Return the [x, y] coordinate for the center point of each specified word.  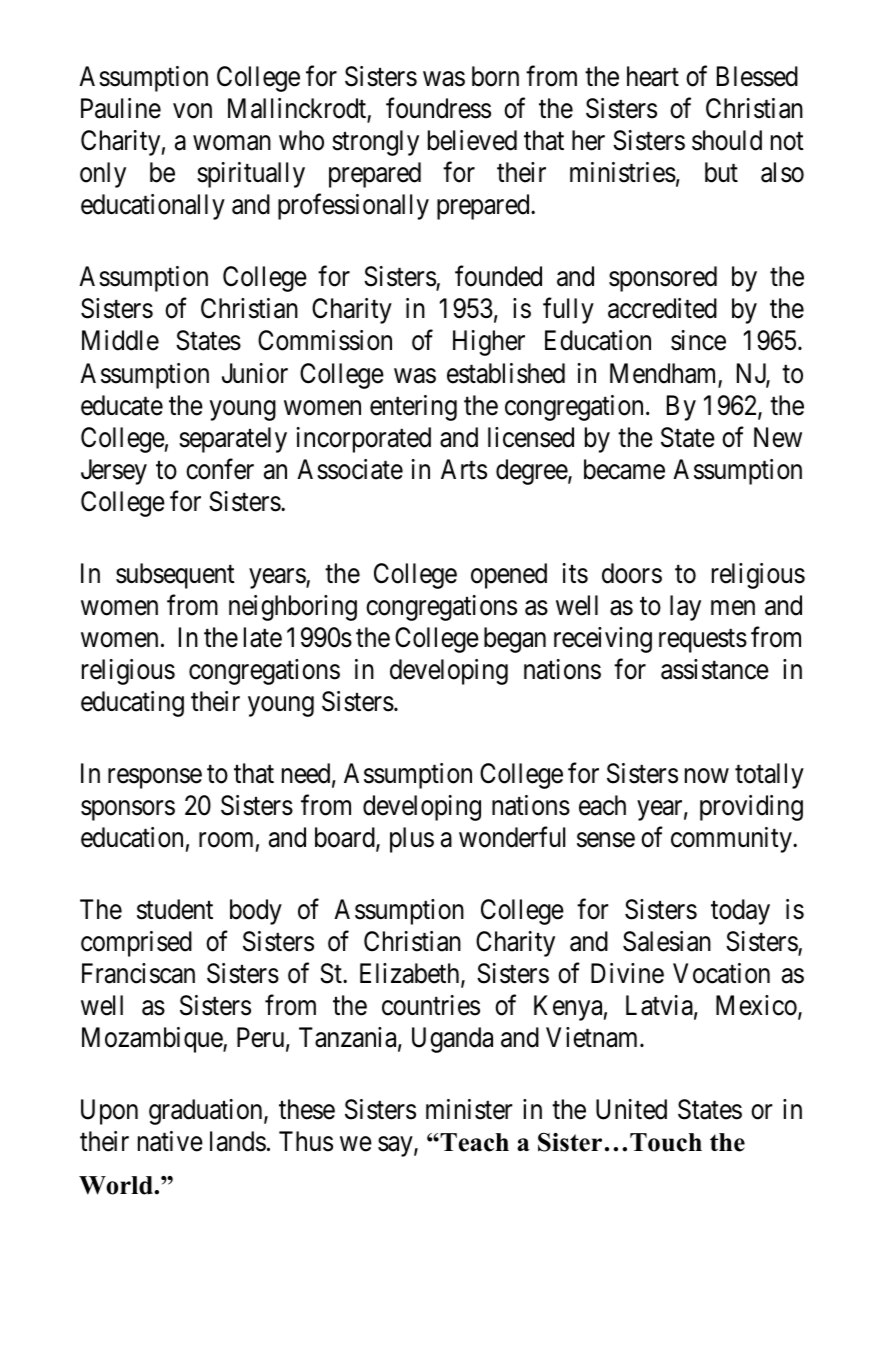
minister [469, 1109]
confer [220, 469]
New [778, 437]
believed [472, 140]
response [155, 778]
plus [412, 840]
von [192, 111]
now [707, 776]
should [727, 140]
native [170, 1141]
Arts [464, 469]
